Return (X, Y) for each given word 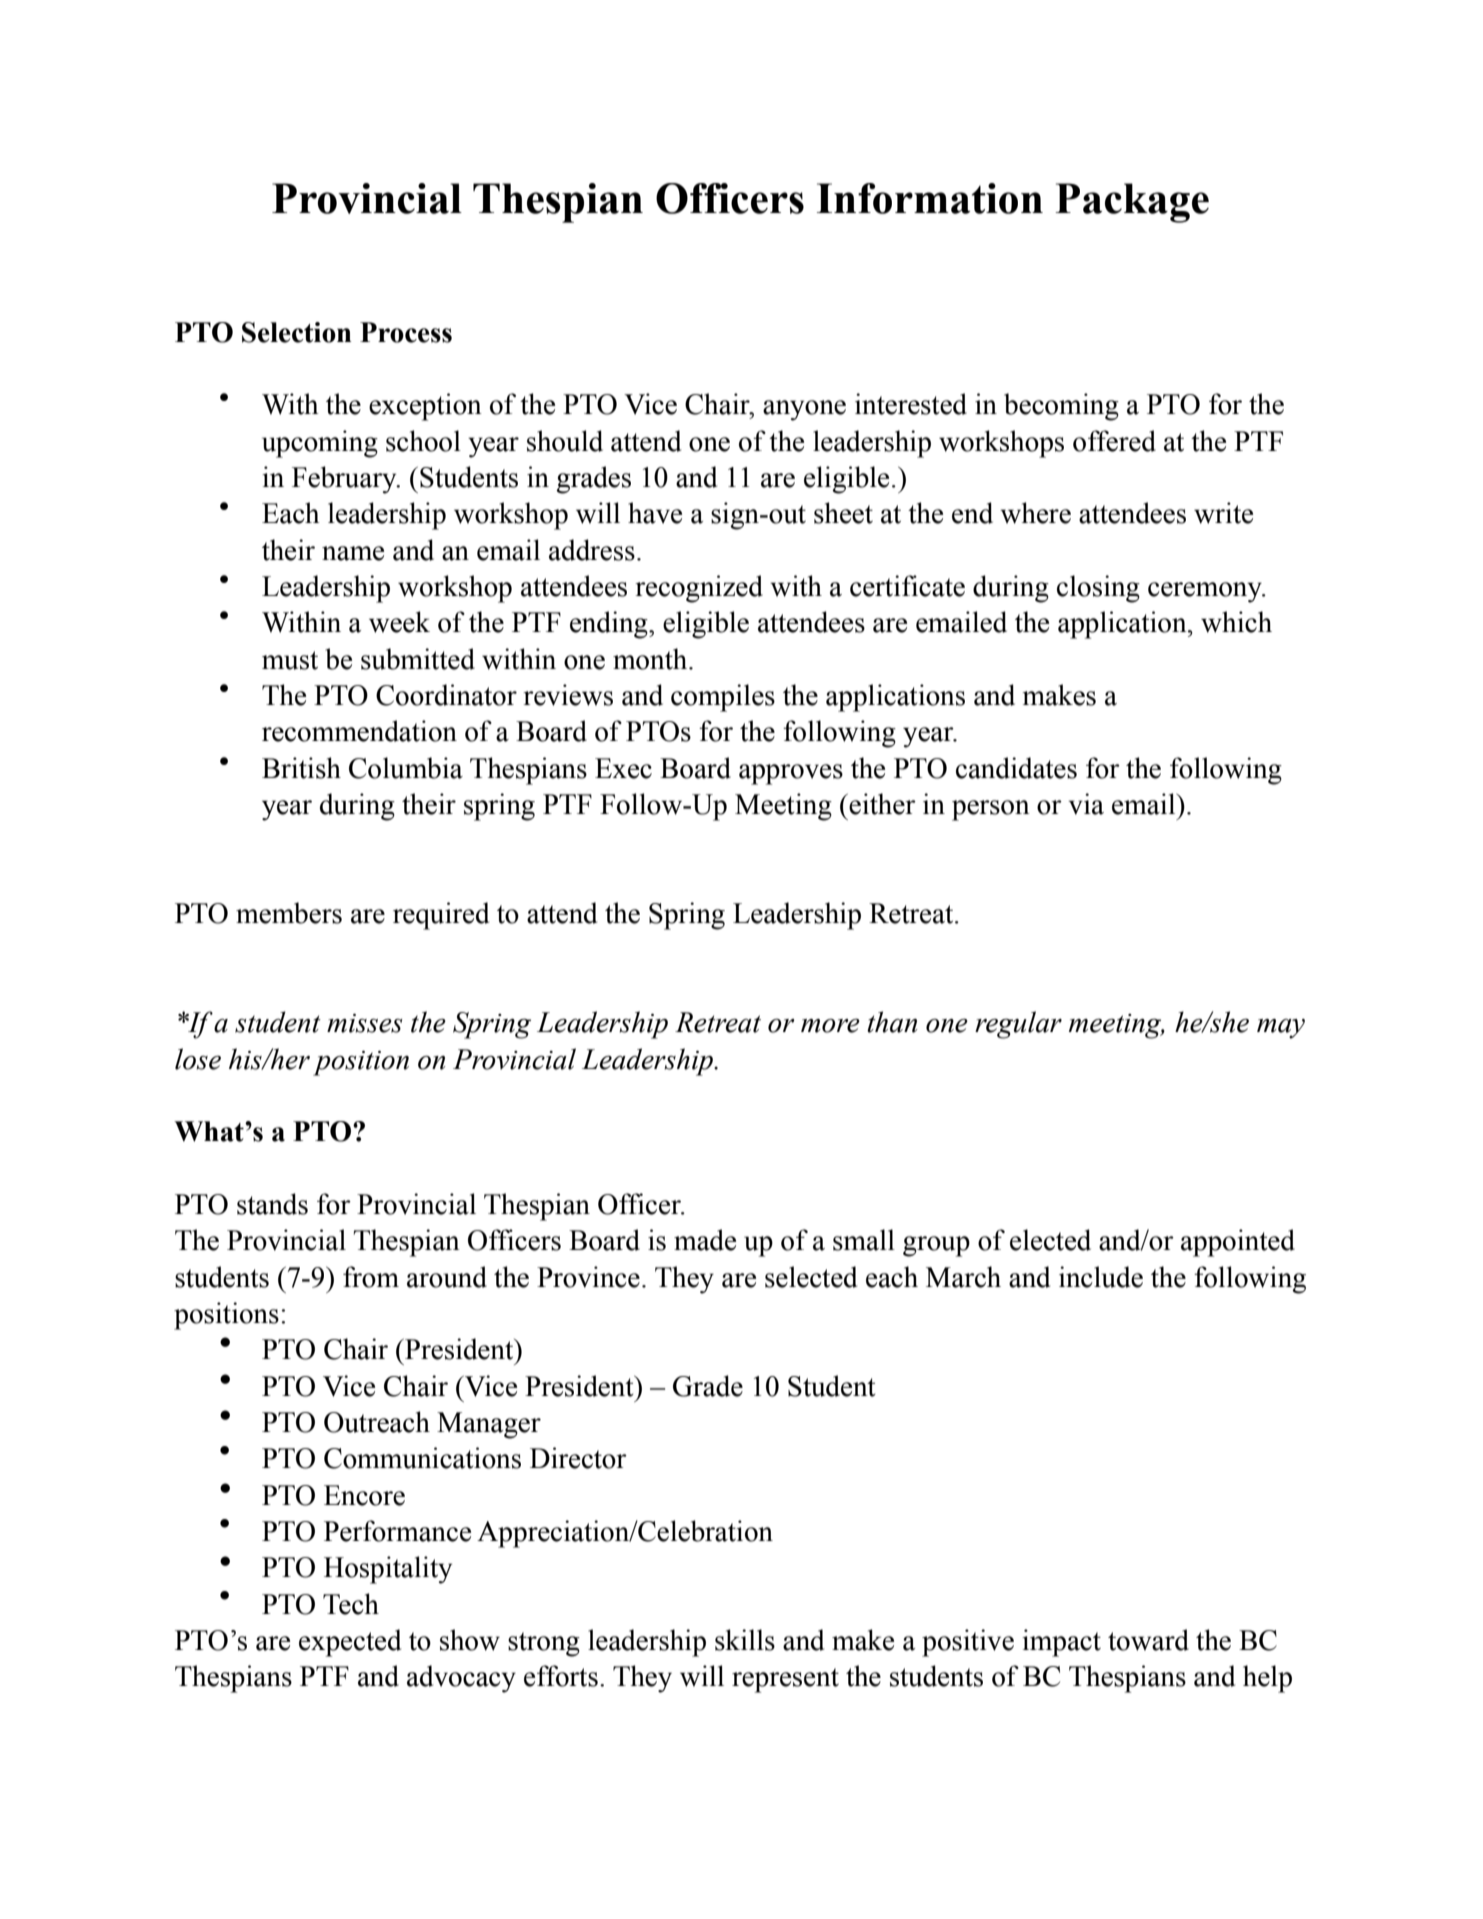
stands (272, 1204)
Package (1132, 203)
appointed (1238, 1243)
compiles (723, 698)
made (705, 1240)
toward (1148, 1640)
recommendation (359, 731)
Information (930, 198)
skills (745, 1640)
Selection (297, 332)
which (1236, 622)
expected (350, 1643)
